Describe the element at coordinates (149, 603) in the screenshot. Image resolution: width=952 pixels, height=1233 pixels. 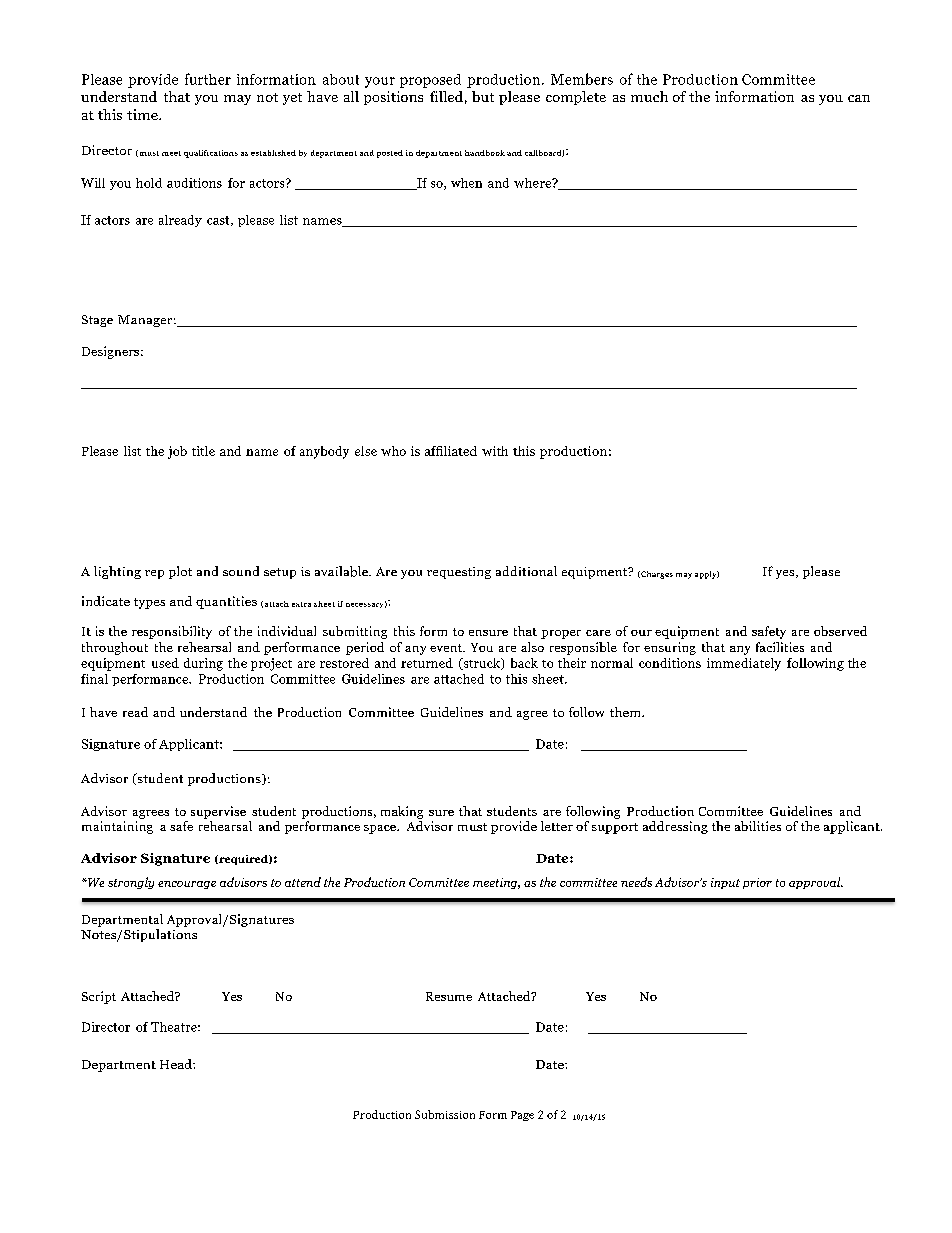
I see `types` at that location.
